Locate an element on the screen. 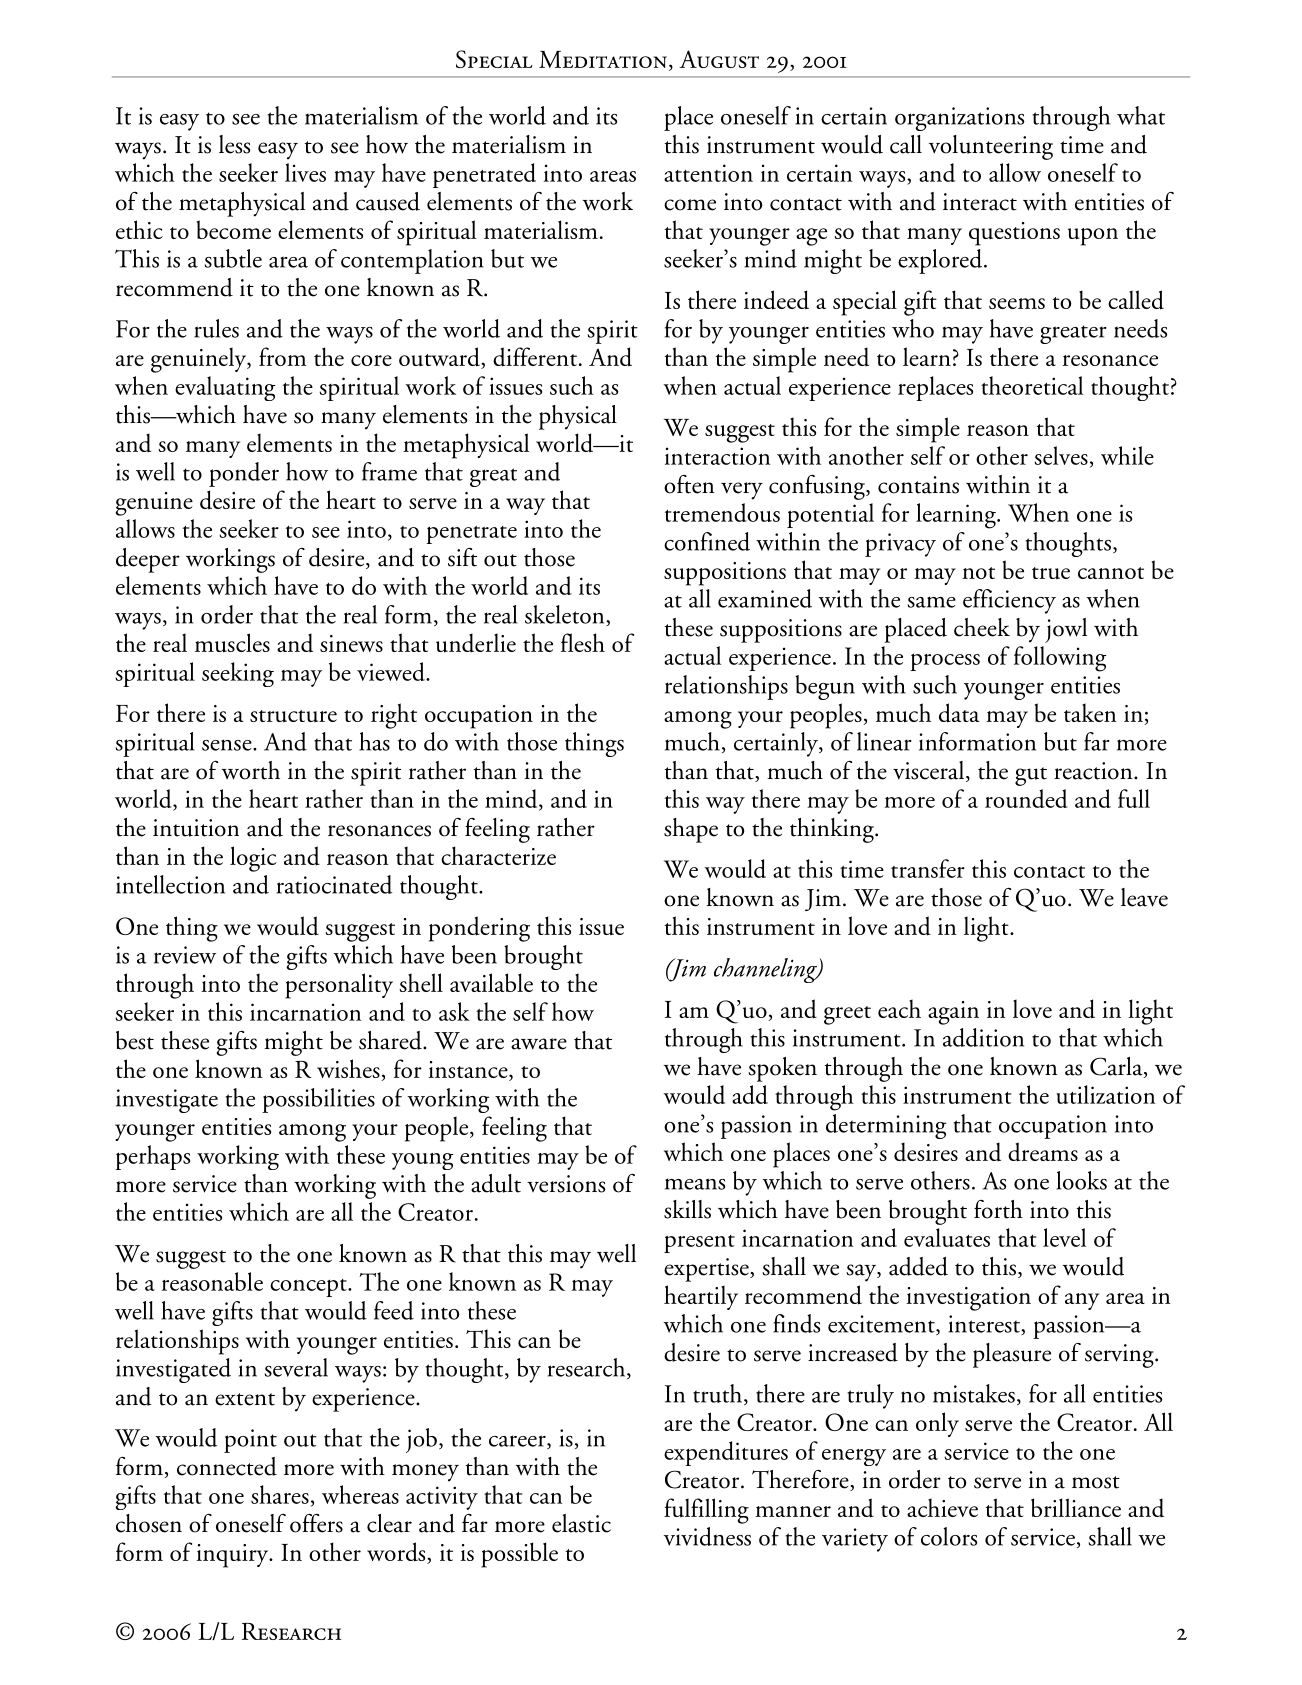  worth is located at coordinates (251, 770).
